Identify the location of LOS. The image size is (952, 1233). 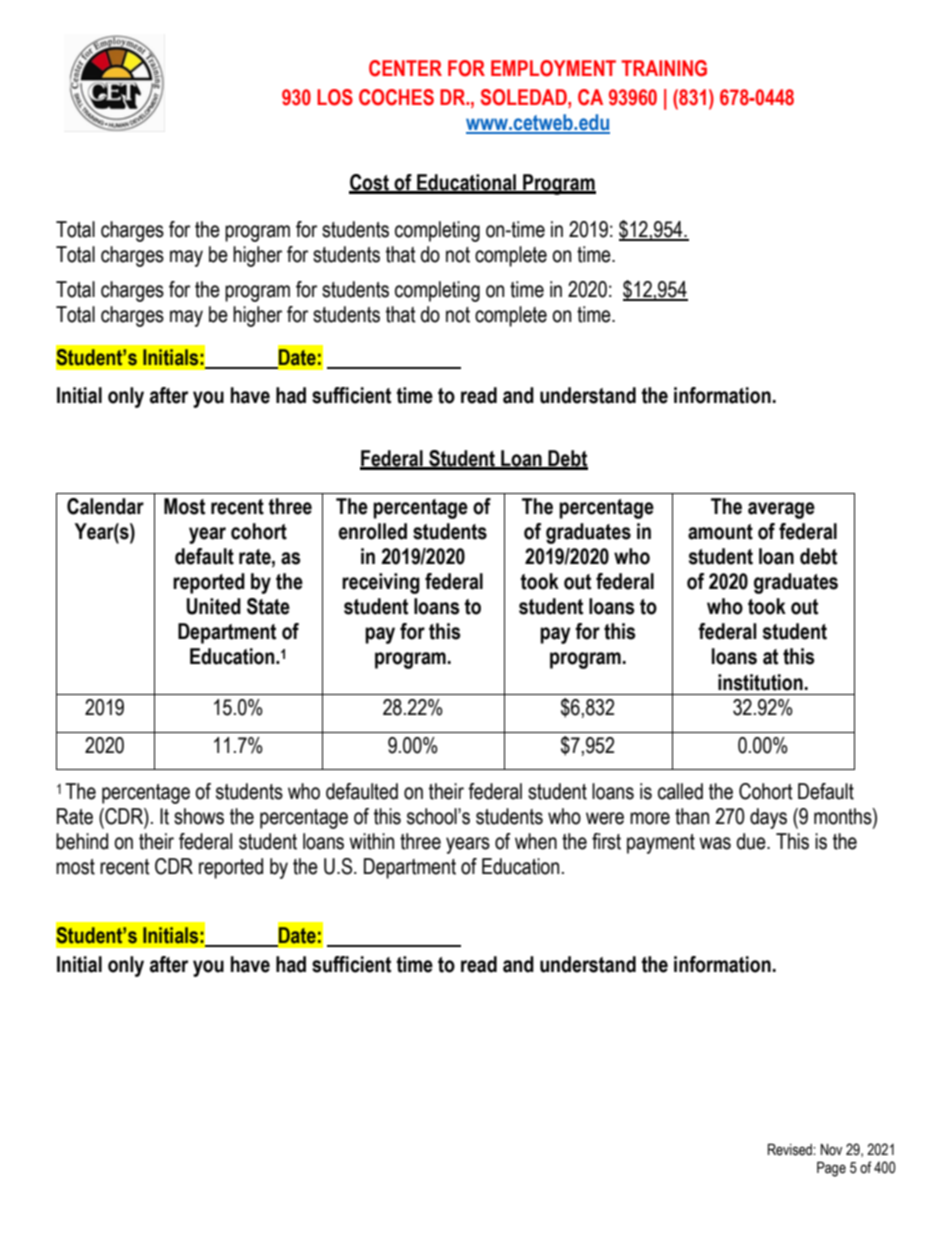
(335, 97).
